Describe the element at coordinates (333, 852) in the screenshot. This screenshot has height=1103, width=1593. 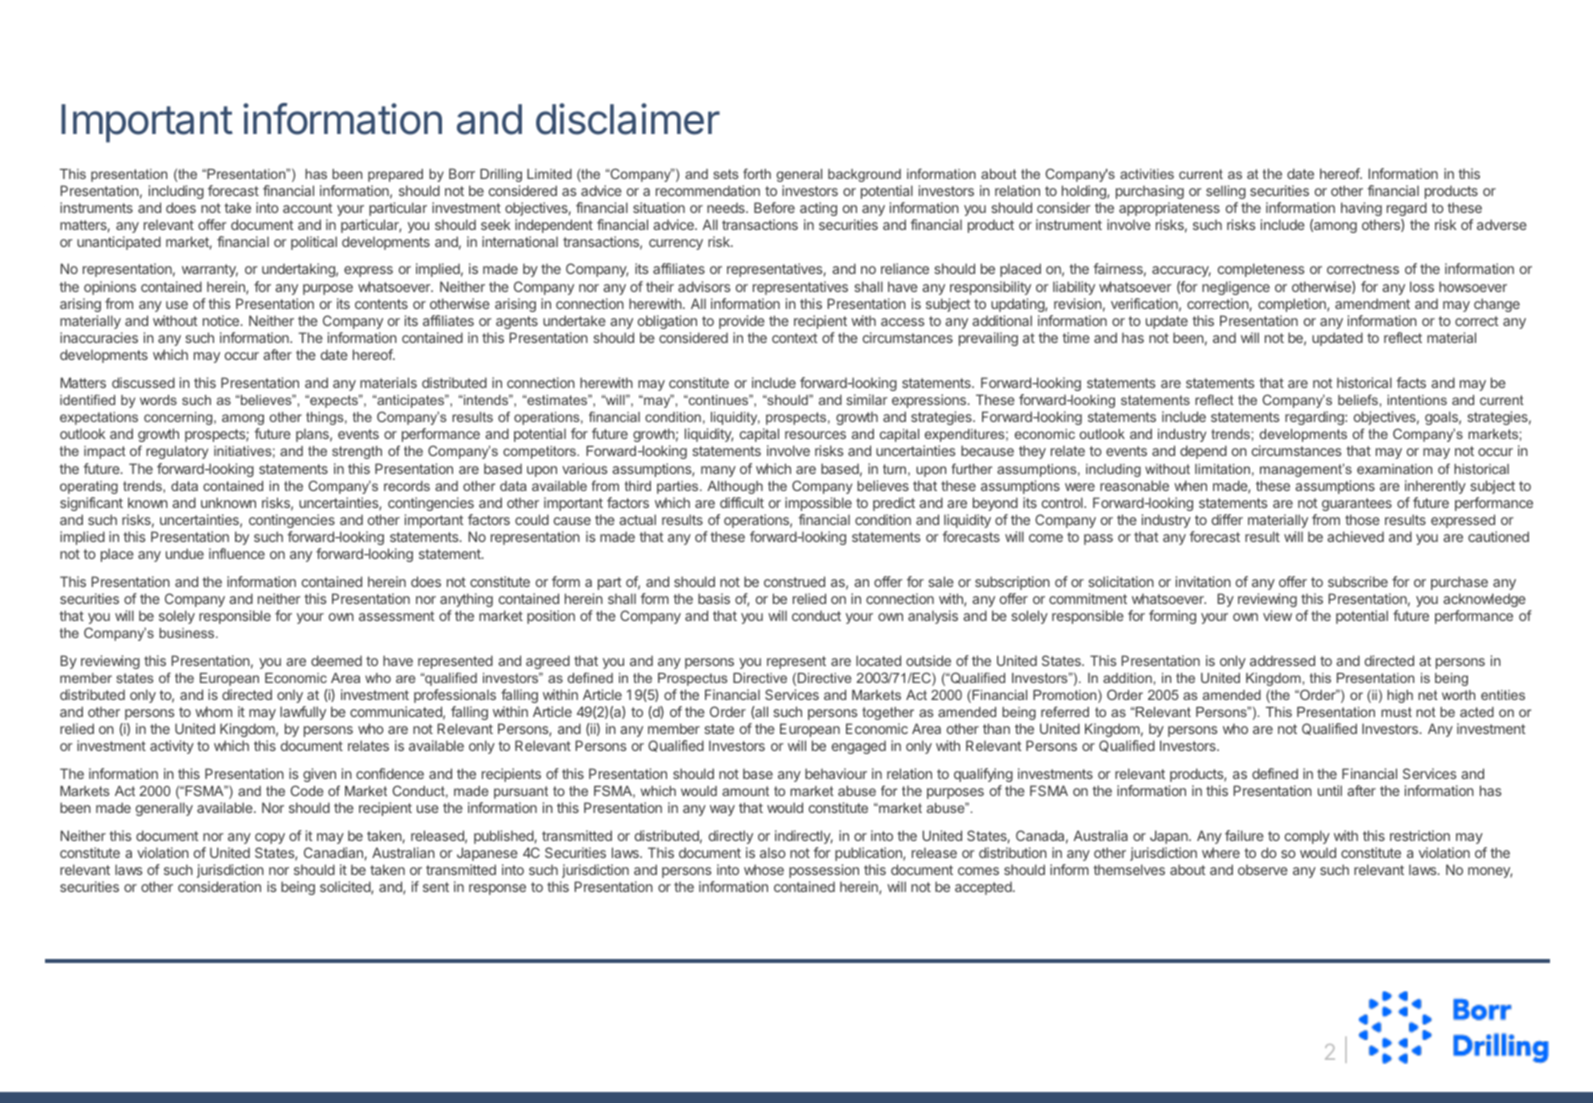
I see `Canadian` at that location.
